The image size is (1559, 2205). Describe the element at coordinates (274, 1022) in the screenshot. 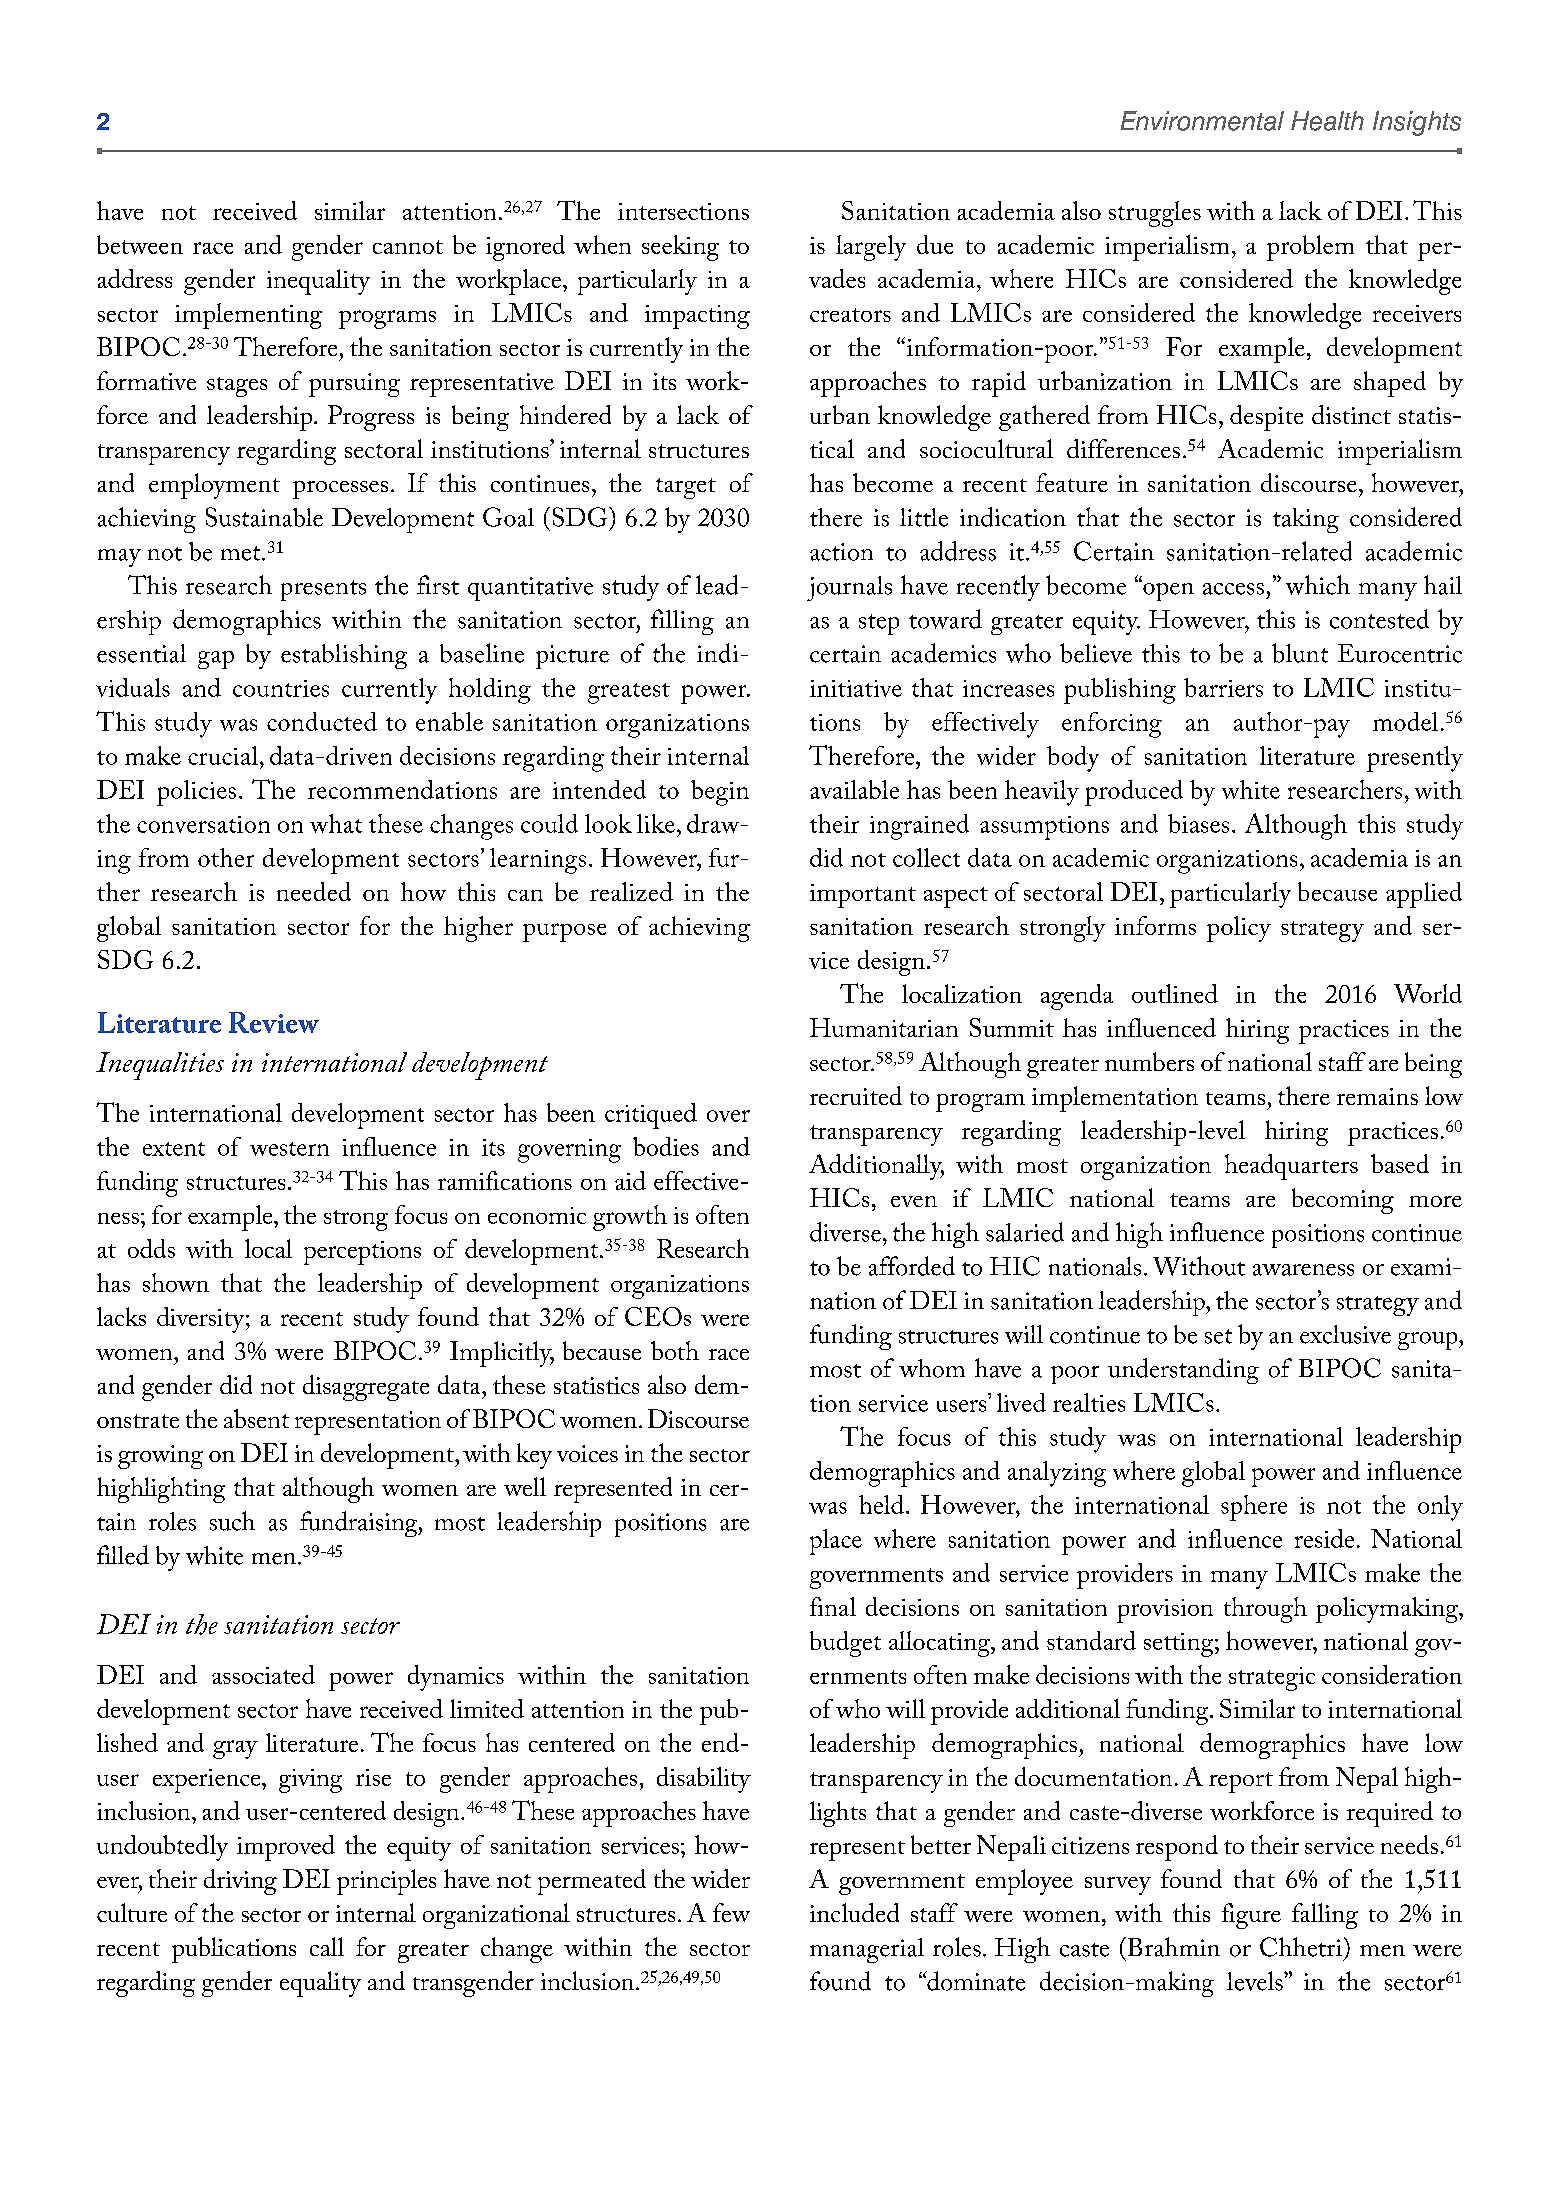

I see `Review` at that location.
